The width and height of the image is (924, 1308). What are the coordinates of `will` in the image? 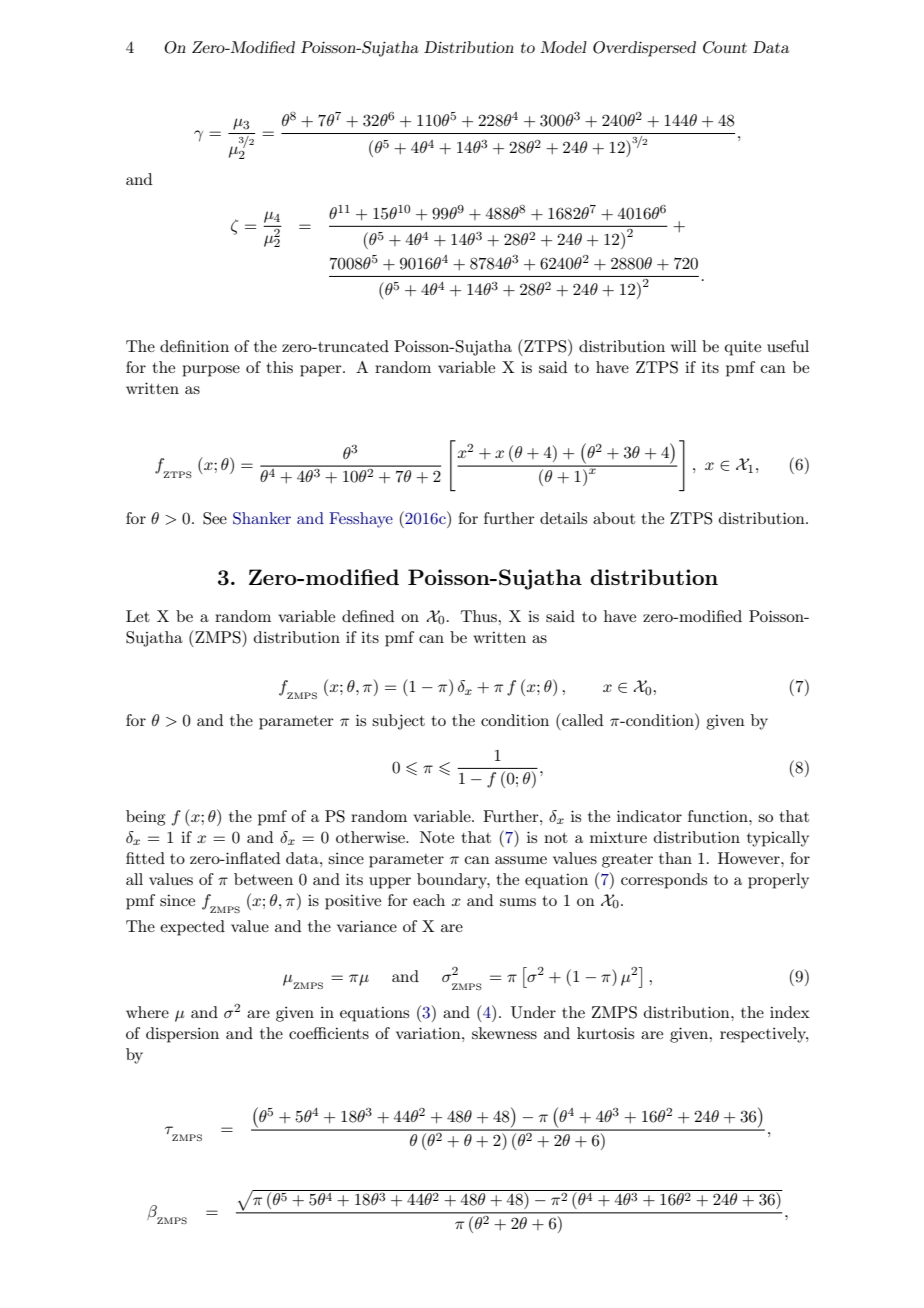 It's located at (684, 346).
